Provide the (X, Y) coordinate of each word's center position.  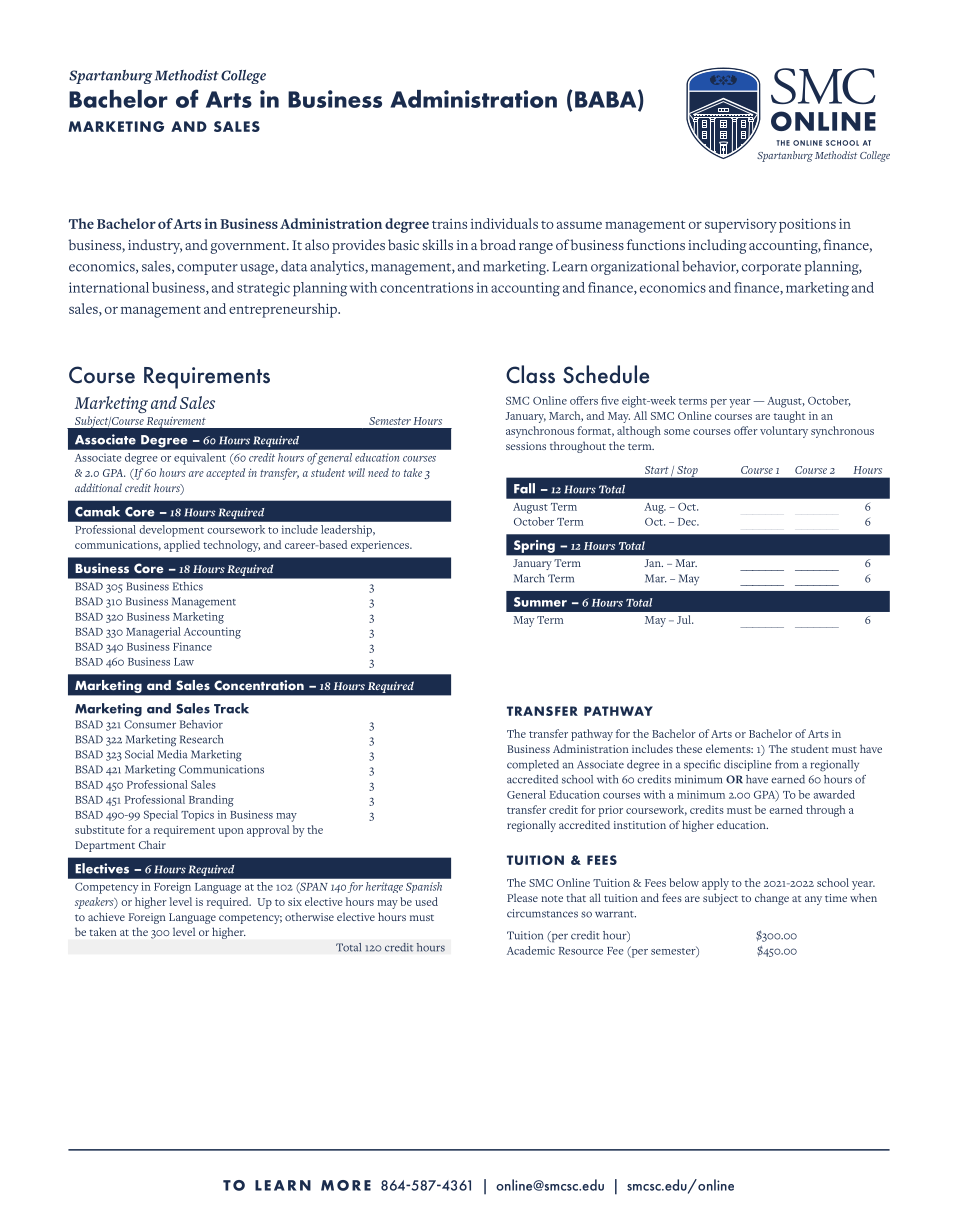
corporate (771, 269)
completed (533, 765)
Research (201, 739)
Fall (524, 488)
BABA (607, 100)
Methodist (187, 75)
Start (657, 470)
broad (498, 244)
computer (207, 269)
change (772, 899)
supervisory (741, 226)
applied (182, 546)
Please (522, 897)
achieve (106, 916)
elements (729, 748)
